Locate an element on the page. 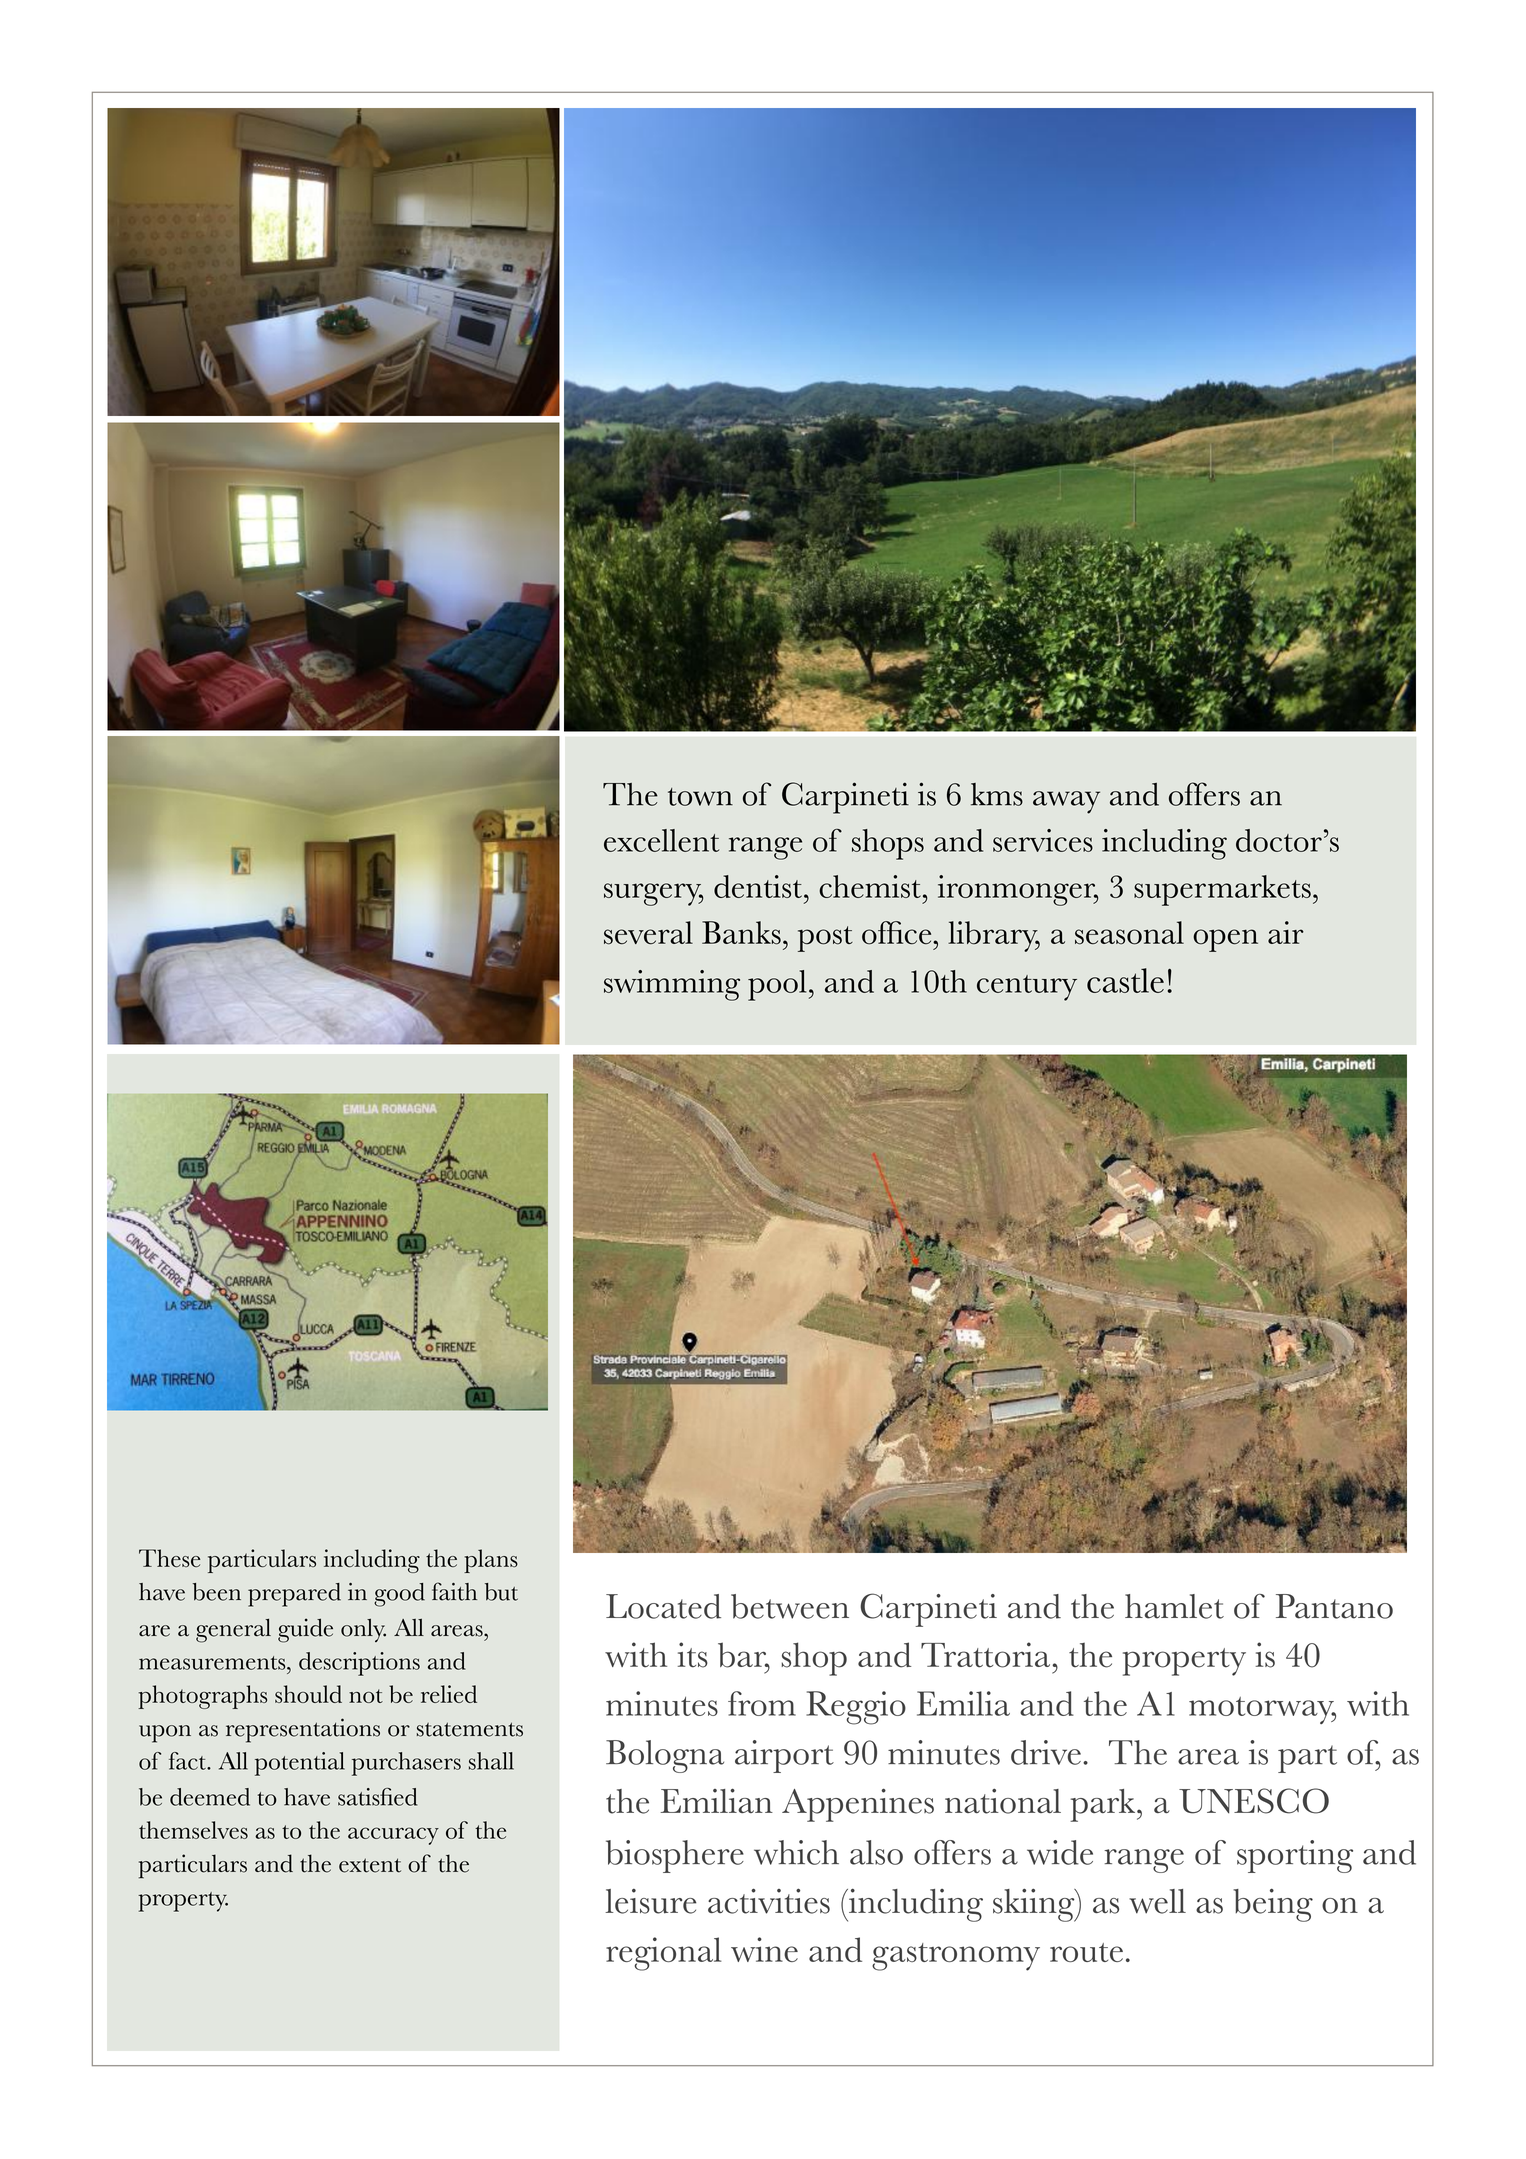  activities is located at coordinates (769, 1901).
